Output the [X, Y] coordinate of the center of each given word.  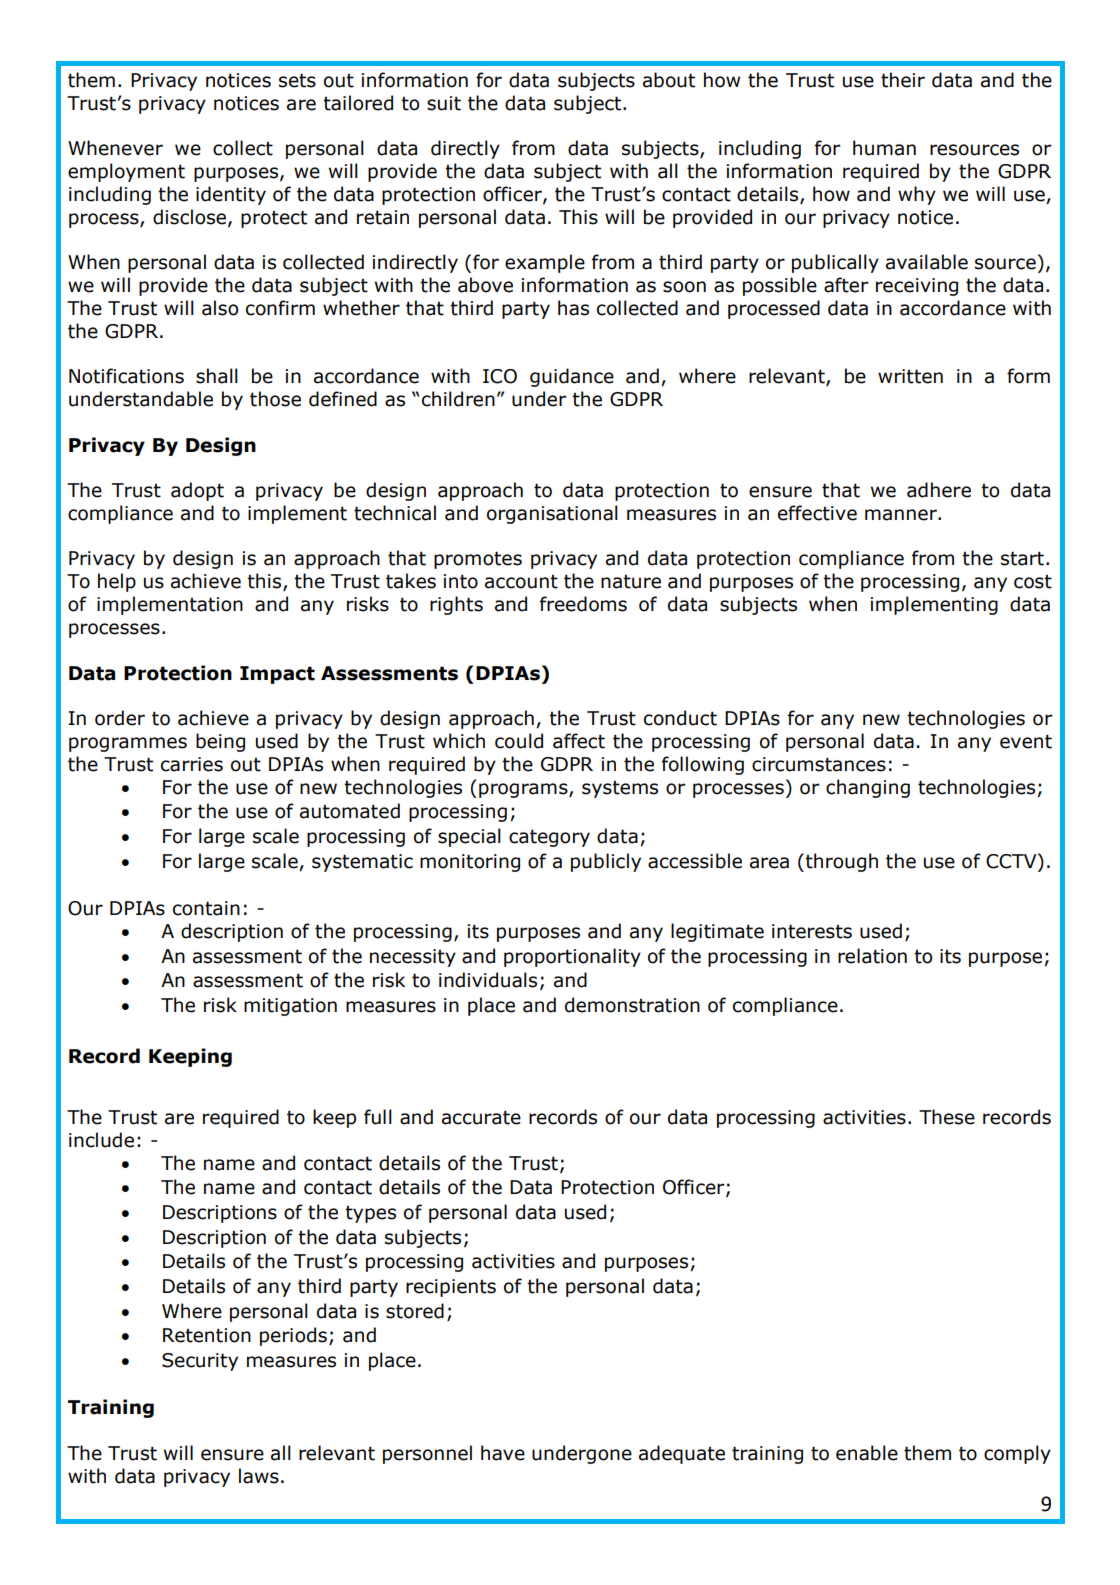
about [669, 80]
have [503, 1453]
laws [259, 1476]
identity [231, 195]
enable [867, 1453]
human [884, 148]
